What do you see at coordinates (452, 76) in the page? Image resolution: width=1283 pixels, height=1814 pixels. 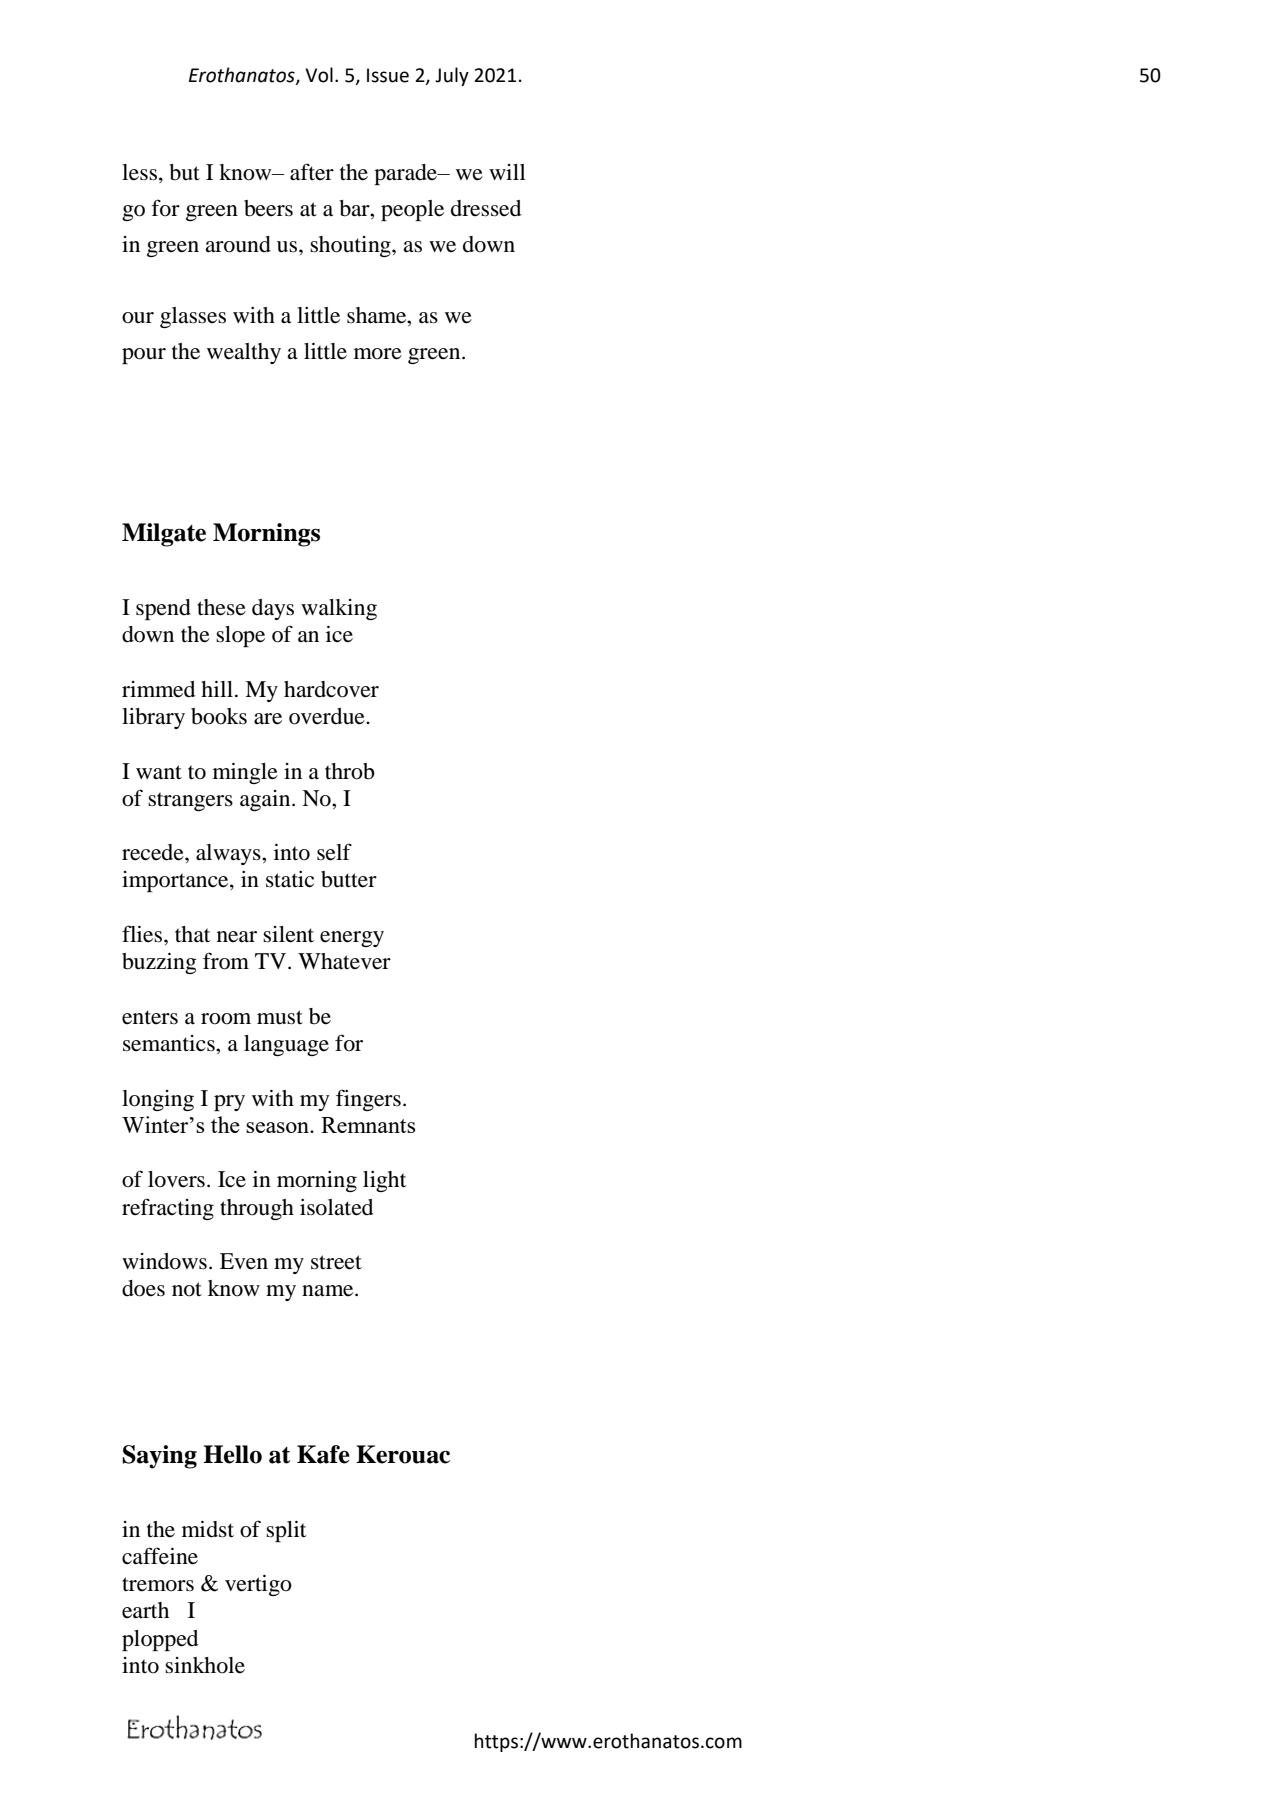 I see `July` at bounding box center [452, 76].
